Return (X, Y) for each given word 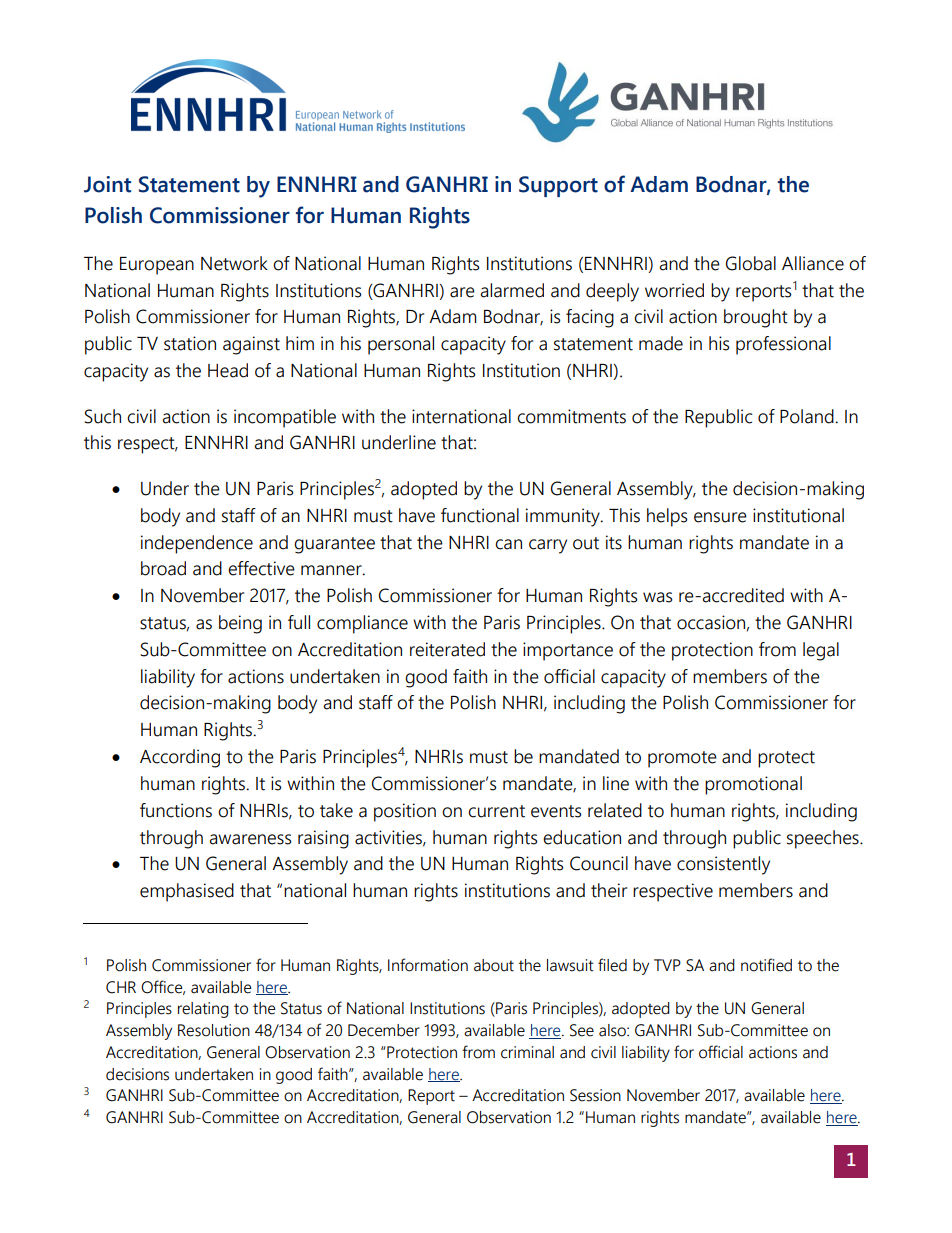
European (157, 266)
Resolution (214, 1030)
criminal (527, 1052)
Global (751, 263)
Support (558, 186)
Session (595, 1095)
